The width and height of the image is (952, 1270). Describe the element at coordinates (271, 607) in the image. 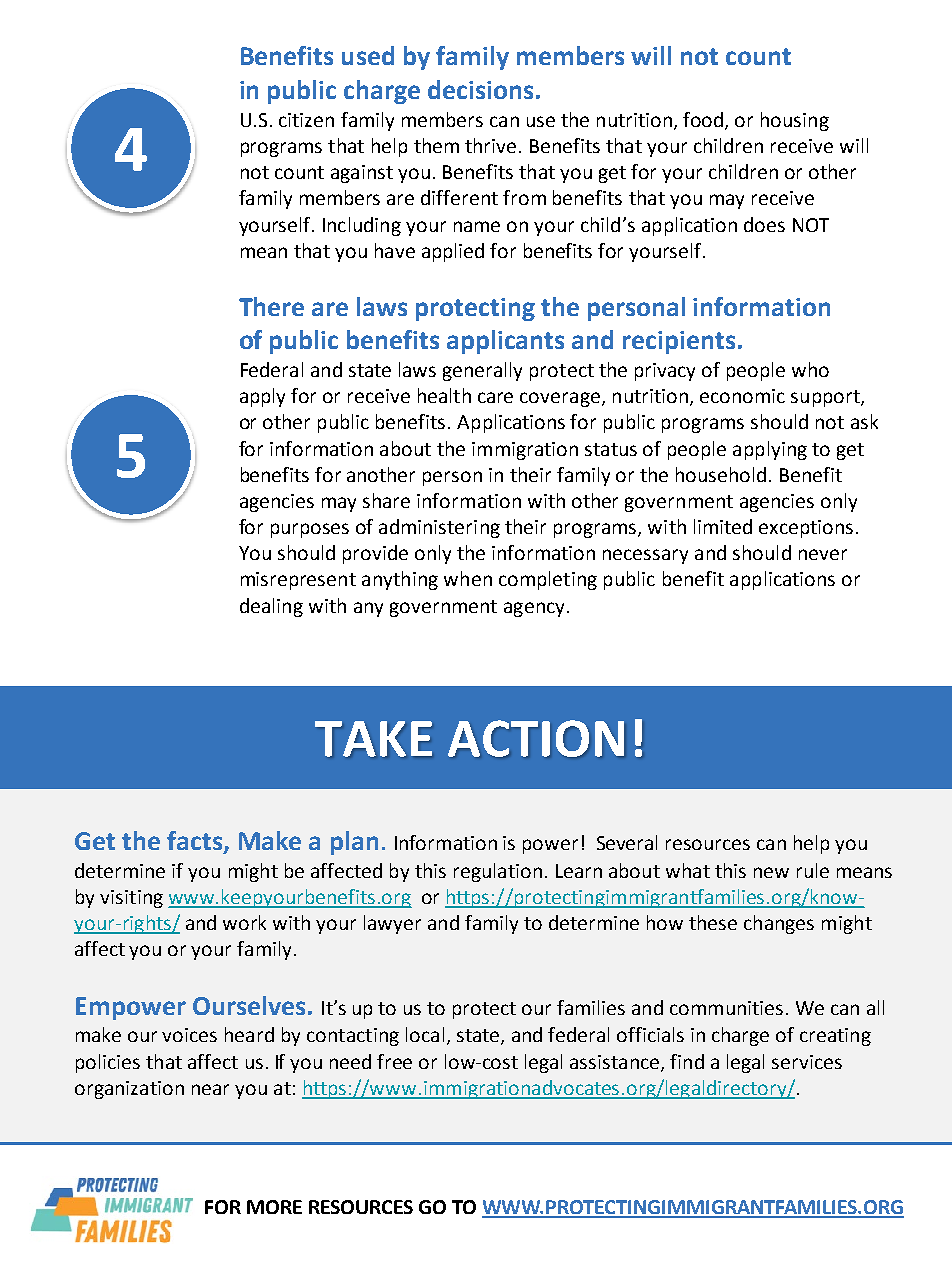

I see `dealing` at that location.
